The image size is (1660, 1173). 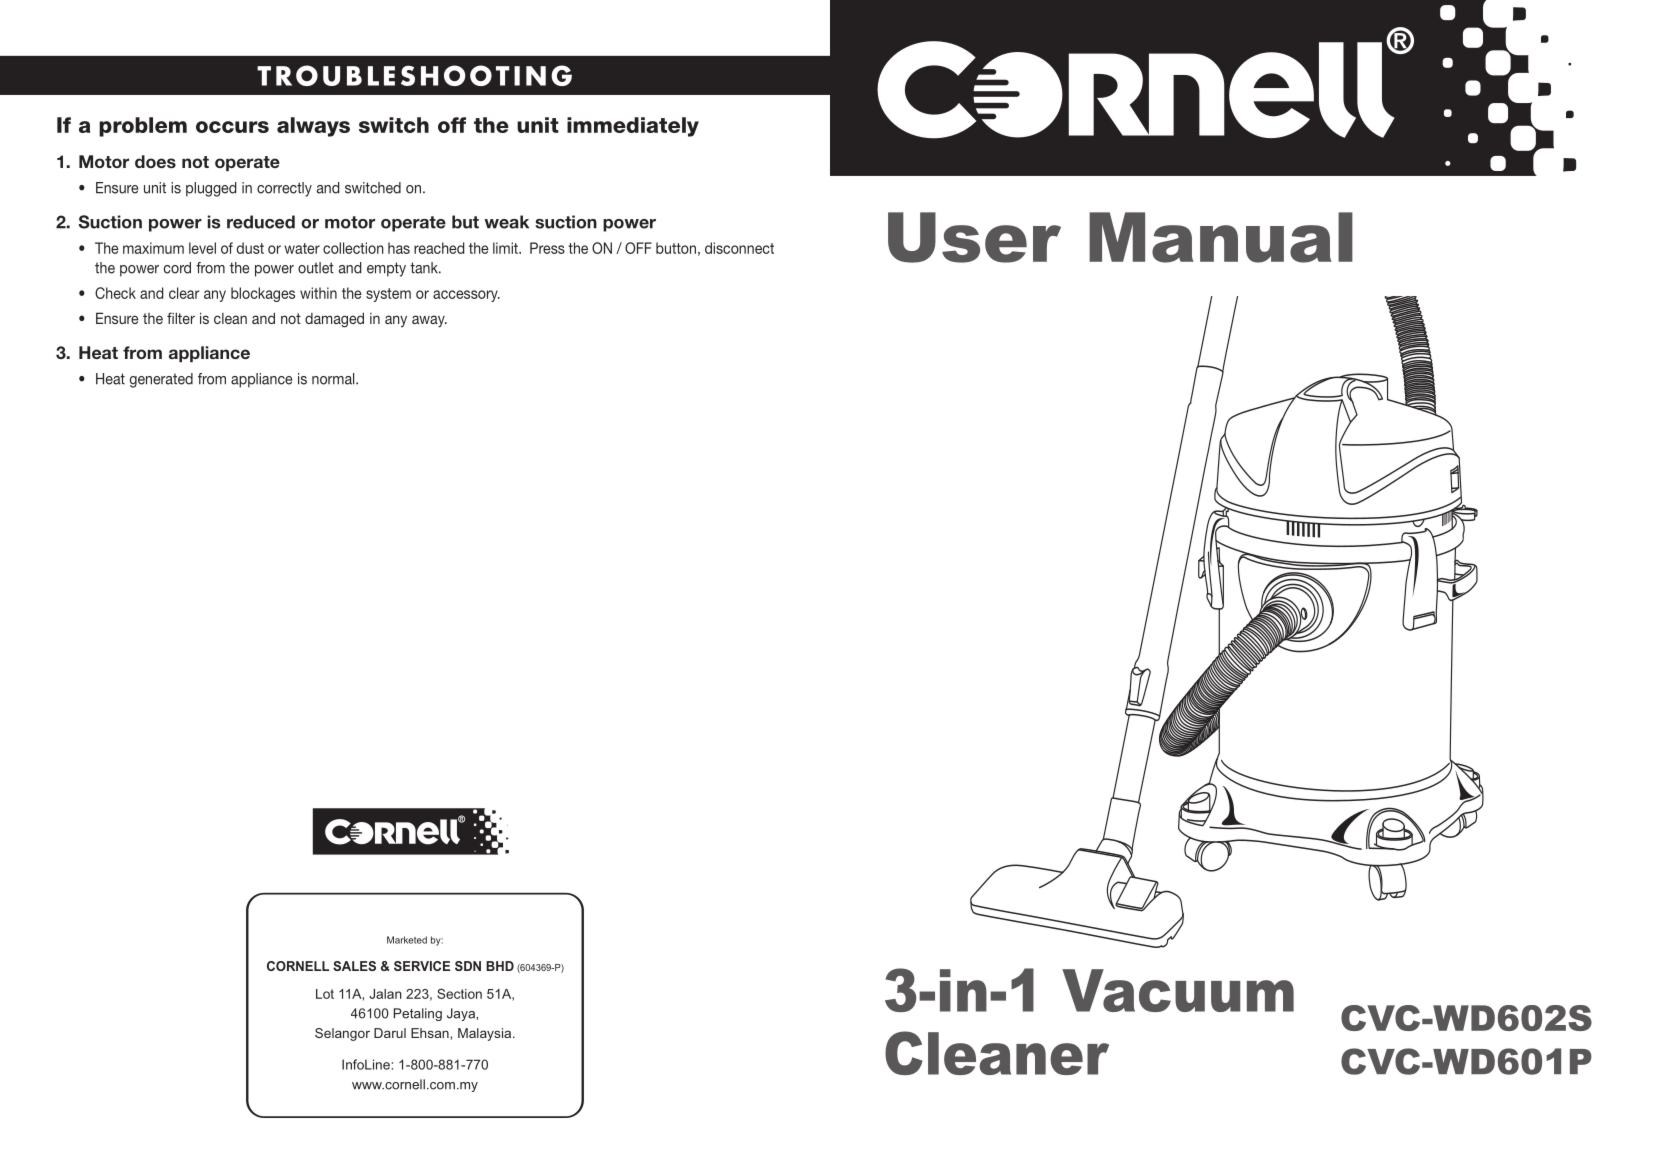 I want to click on generated, so click(x=161, y=380).
